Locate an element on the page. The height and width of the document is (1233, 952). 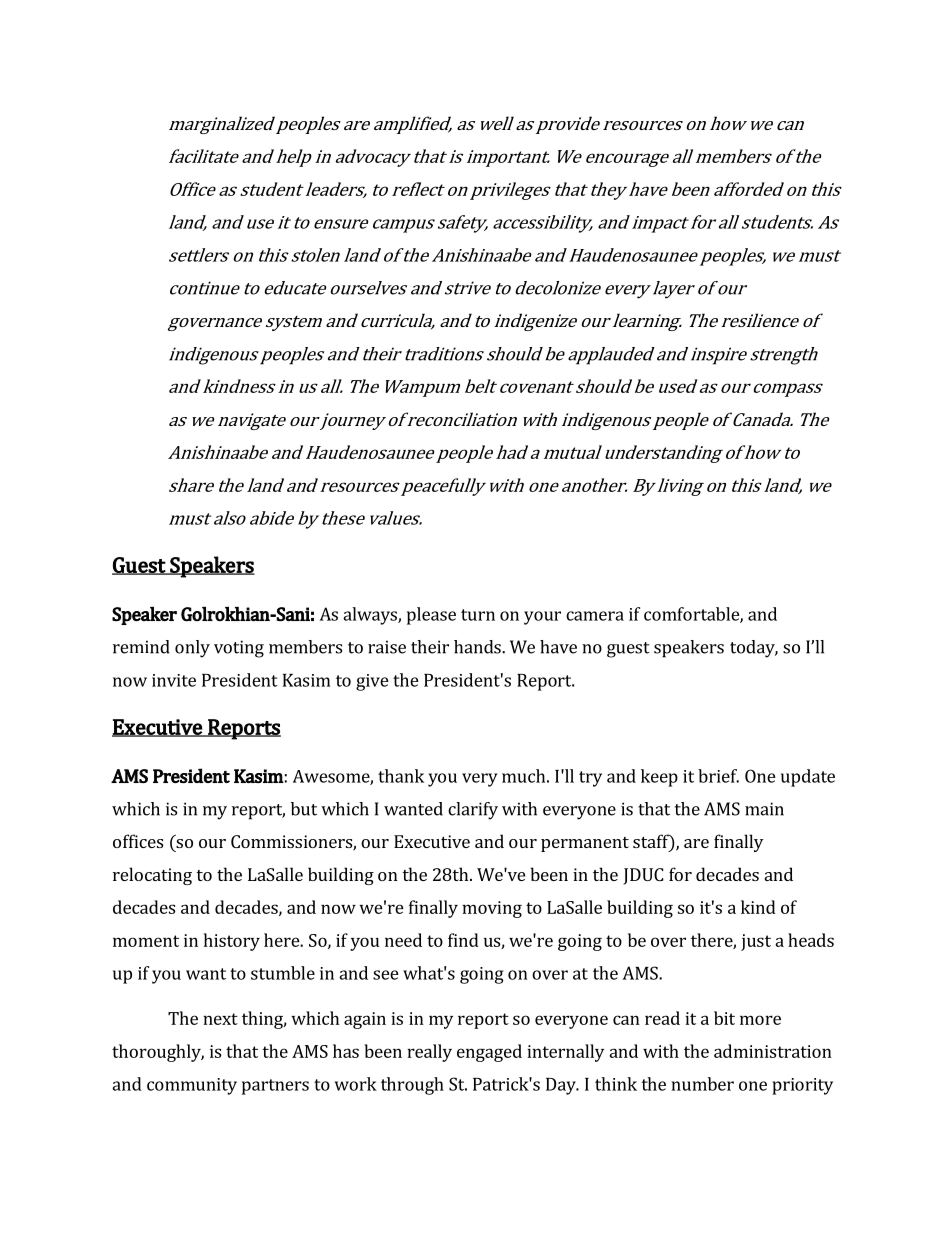
main is located at coordinates (764, 809).
